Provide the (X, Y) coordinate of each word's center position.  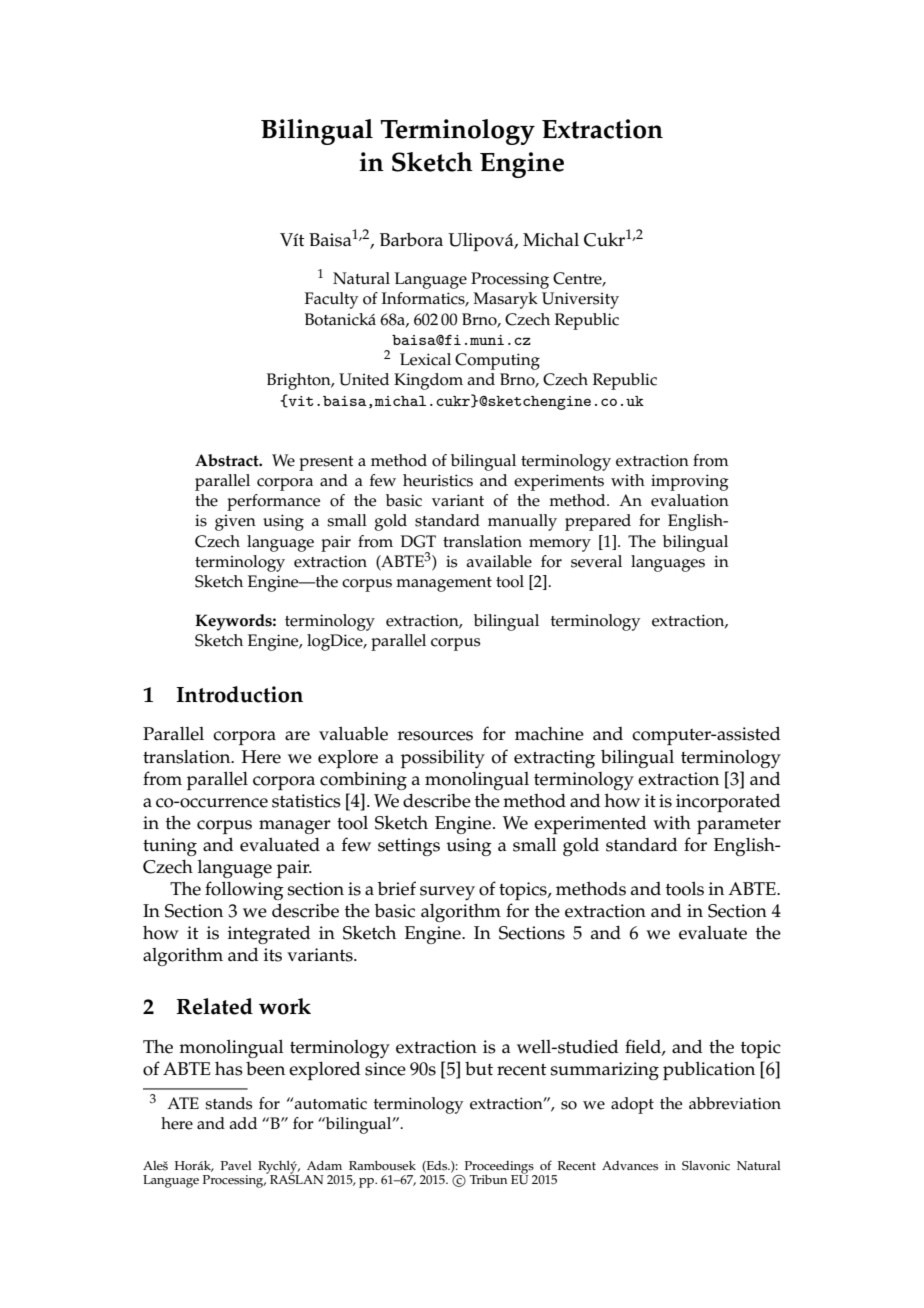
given (235, 523)
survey (447, 893)
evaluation (690, 500)
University (580, 300)
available (499, 561)
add (243, 1123)
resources (435, 736)
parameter (739, 826)
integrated (269, 934)
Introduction (239, 694)
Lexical (425, 359)
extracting (554, 759)
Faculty (331, 300)
